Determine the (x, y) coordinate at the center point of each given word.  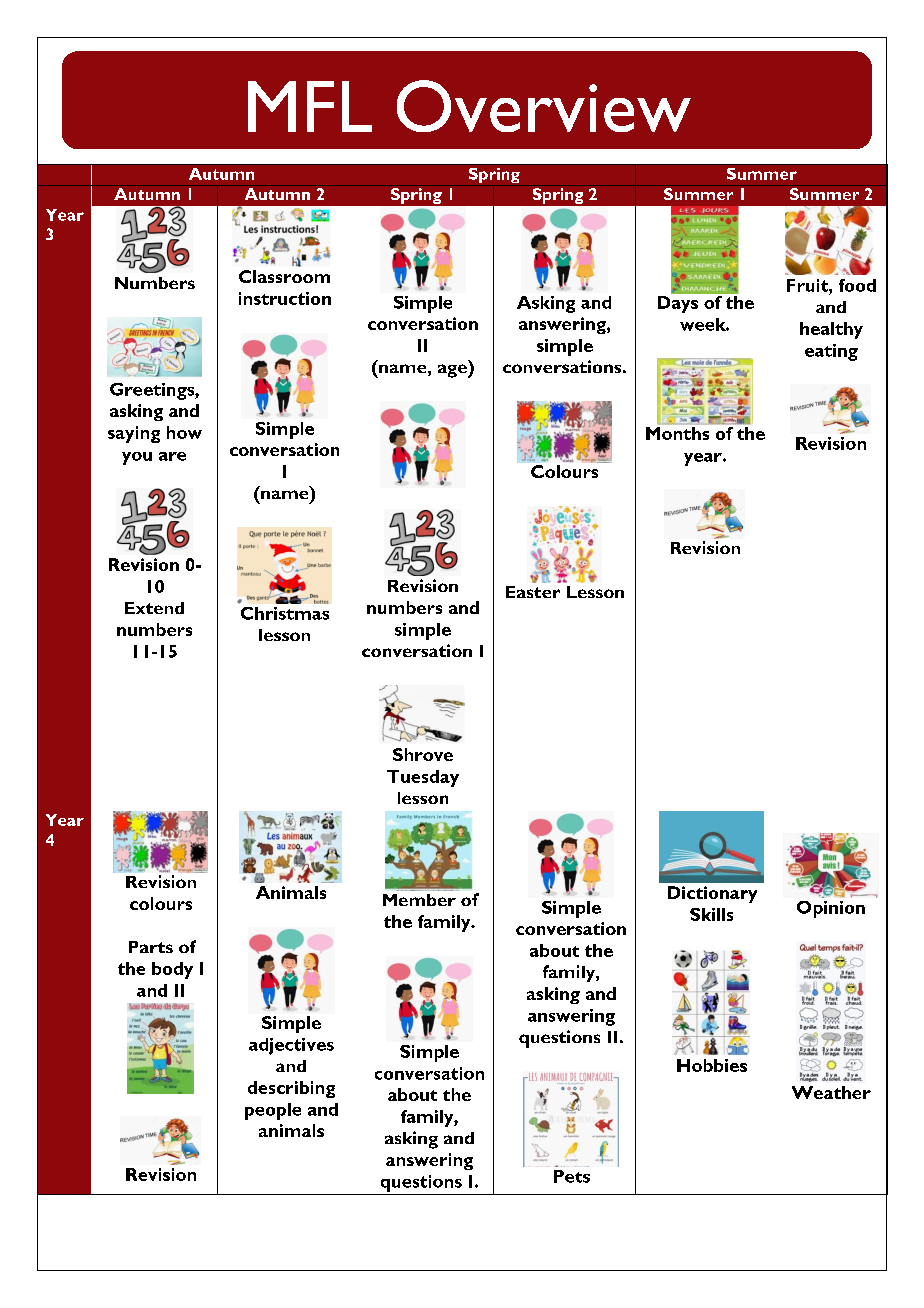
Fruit (808, 285)
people (273, 1111)
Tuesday (423, 778)
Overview (544, 106)
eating (831, 352)
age (453, 371)
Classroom (284, 276)
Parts (151, 947)
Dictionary (712, 894)
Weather (831, 1092)
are (172, 456)
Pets (572, 1176)
